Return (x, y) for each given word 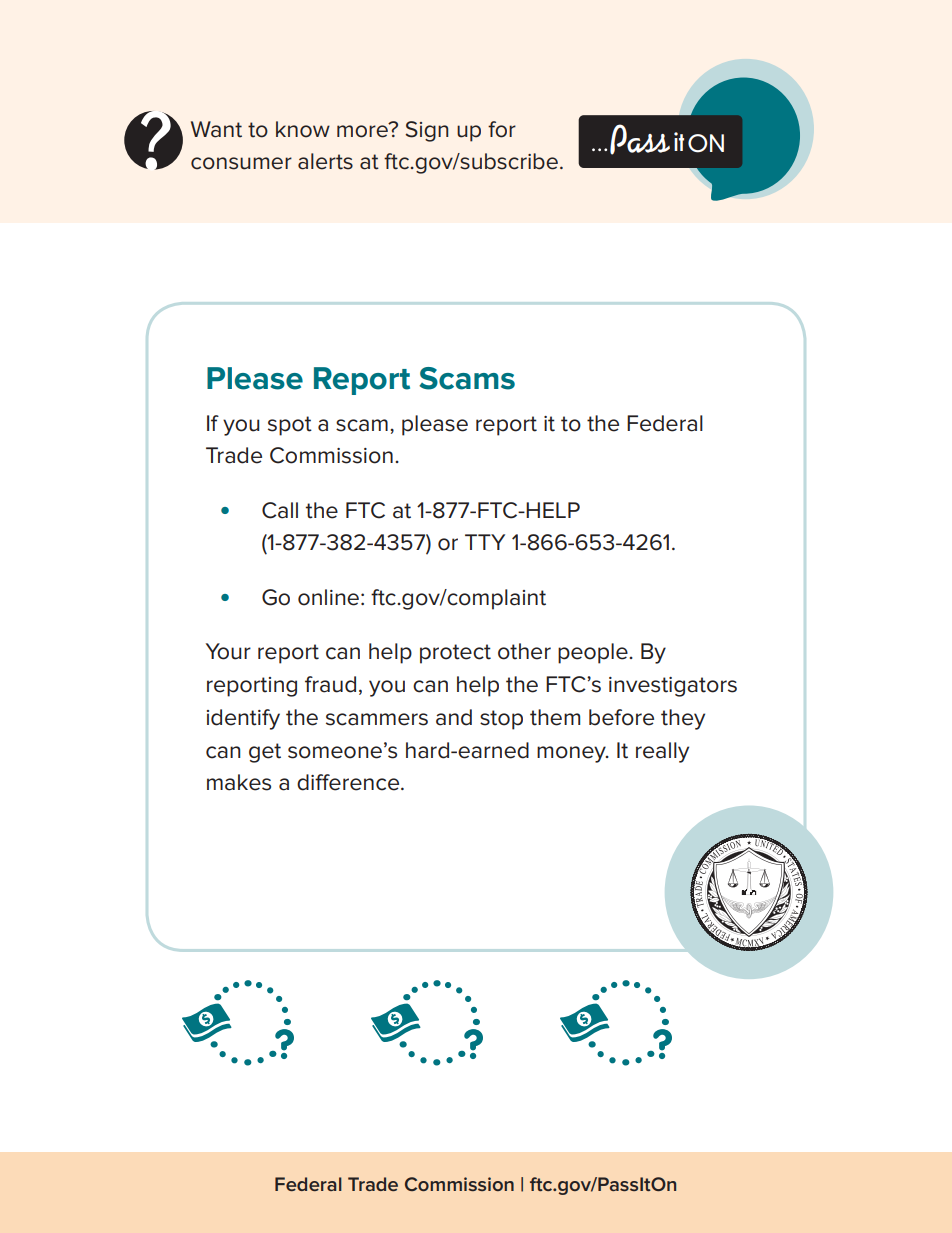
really (662, 752)
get (265, 753)
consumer (241, 163)
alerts (325, 161)
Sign (426, 131)
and (454, 717)
